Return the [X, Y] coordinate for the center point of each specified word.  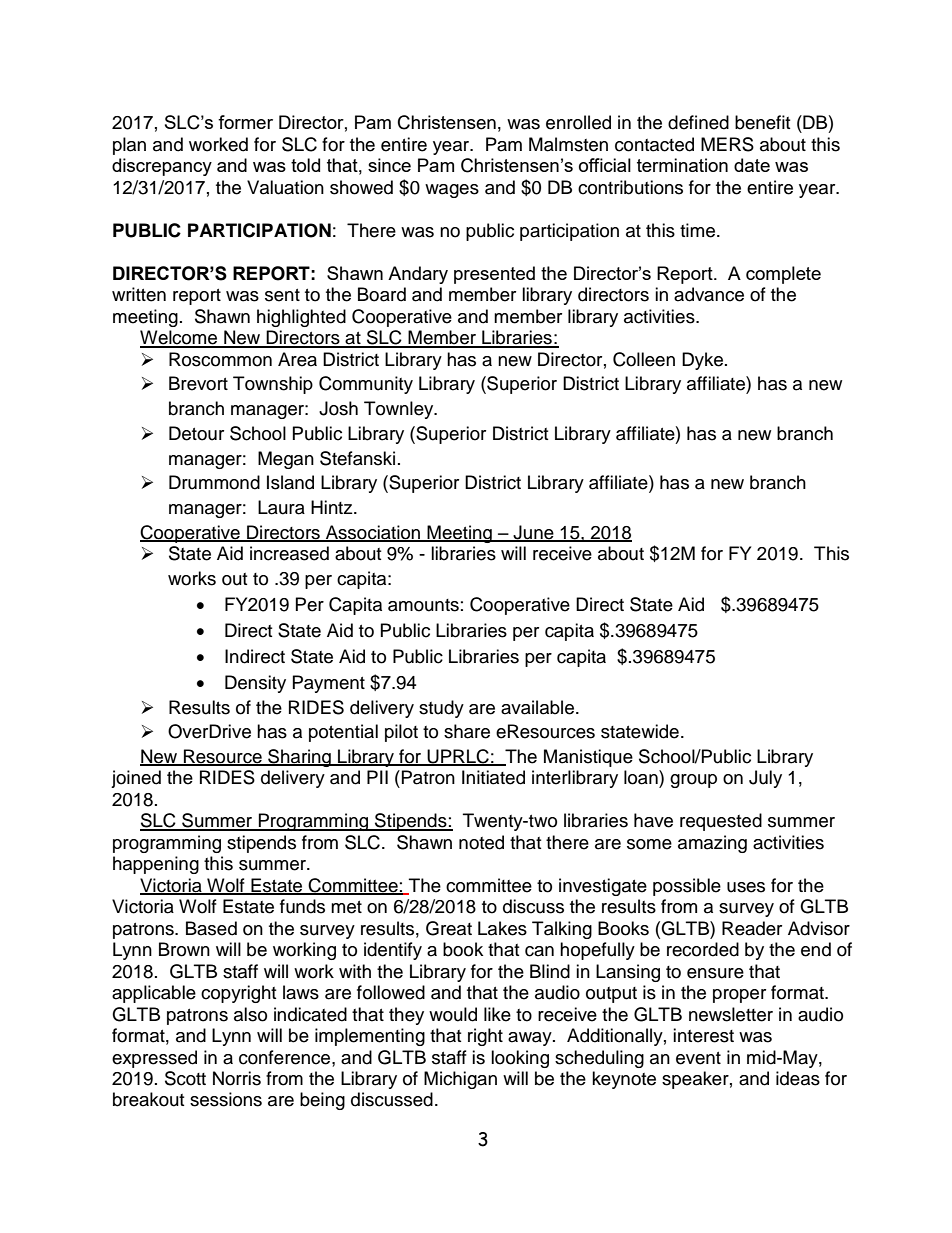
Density [255, 684]
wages [452, 191]
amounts [423, 605]
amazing [712, 844]
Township [273, 385]
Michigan [460, 1080]
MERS [727, 144]
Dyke [702, 361]
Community [366, 385]
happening [156, 865]
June [533, 533]
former [245, 122]
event [698, 1058]
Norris [237, 1078]
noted [481, 842]
